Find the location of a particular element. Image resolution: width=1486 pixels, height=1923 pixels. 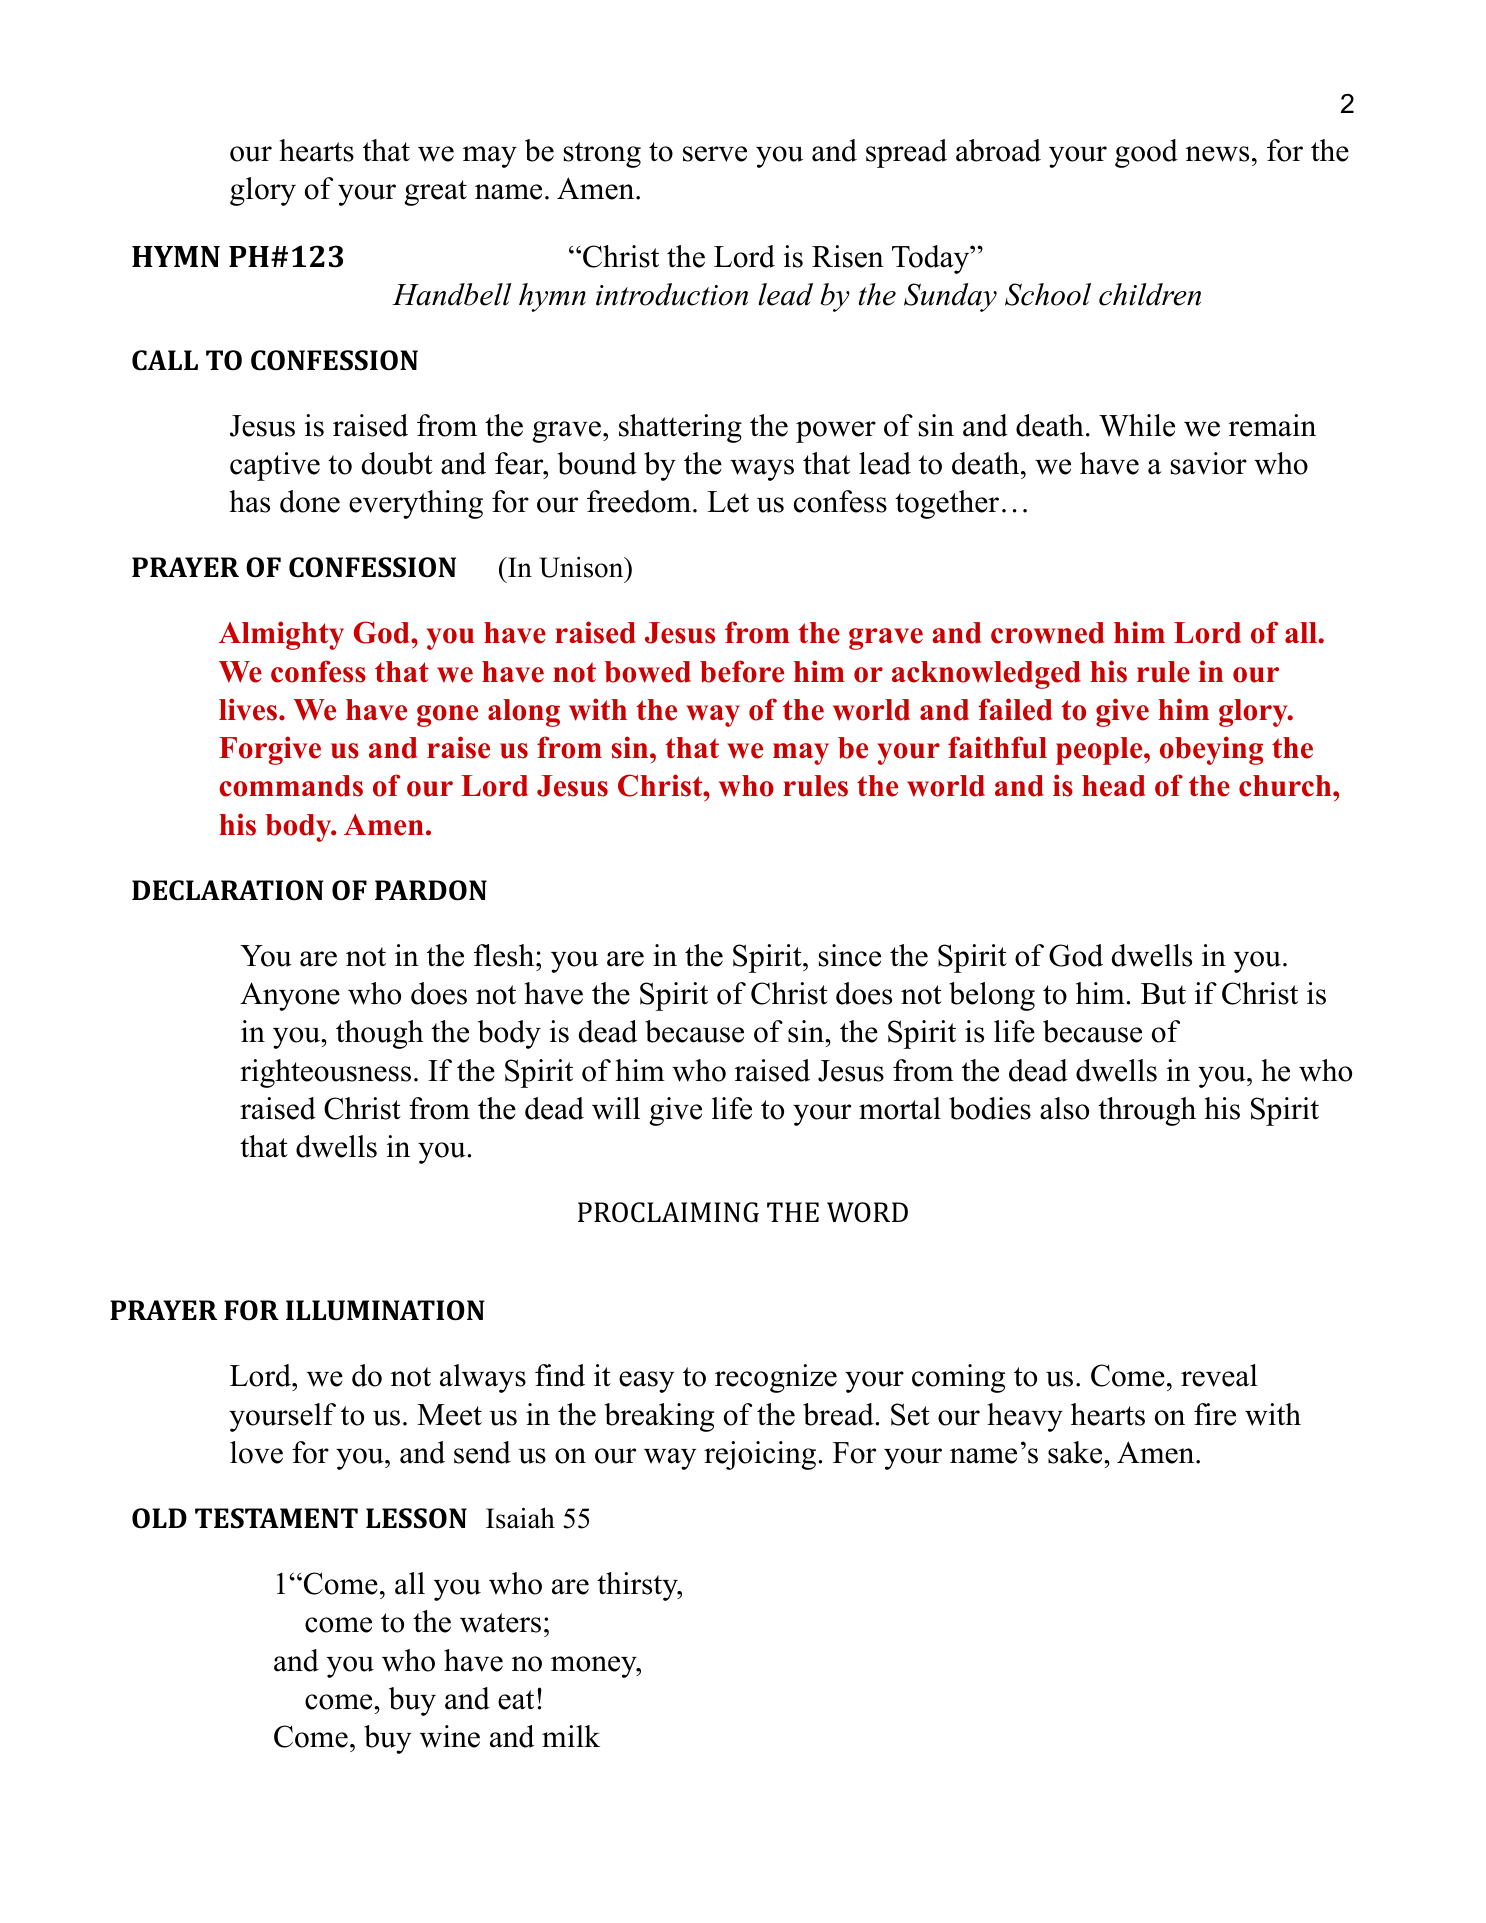

Anyone is located at coordinates (290, 996).
